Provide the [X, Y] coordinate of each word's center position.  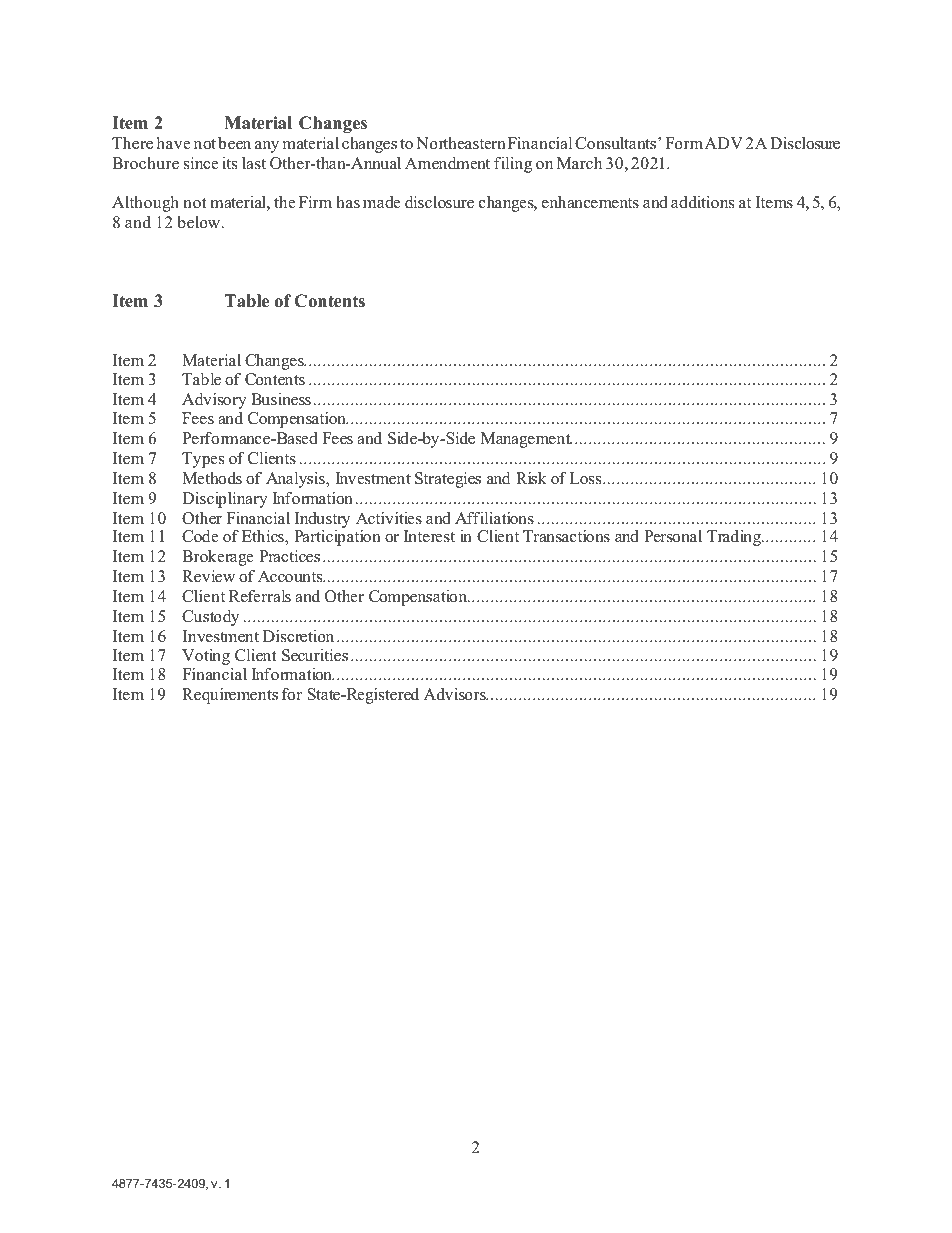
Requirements [230, 696]
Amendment [447, 163]
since [201, 163]
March [579, 163]
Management [527, 440]
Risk [531, 478]
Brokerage [217, 558]
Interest [429, 536]
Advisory [214, 401]
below [200, 222]
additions [702, 202]
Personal [673, 536]
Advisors [456, 694]
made [381, 202]
